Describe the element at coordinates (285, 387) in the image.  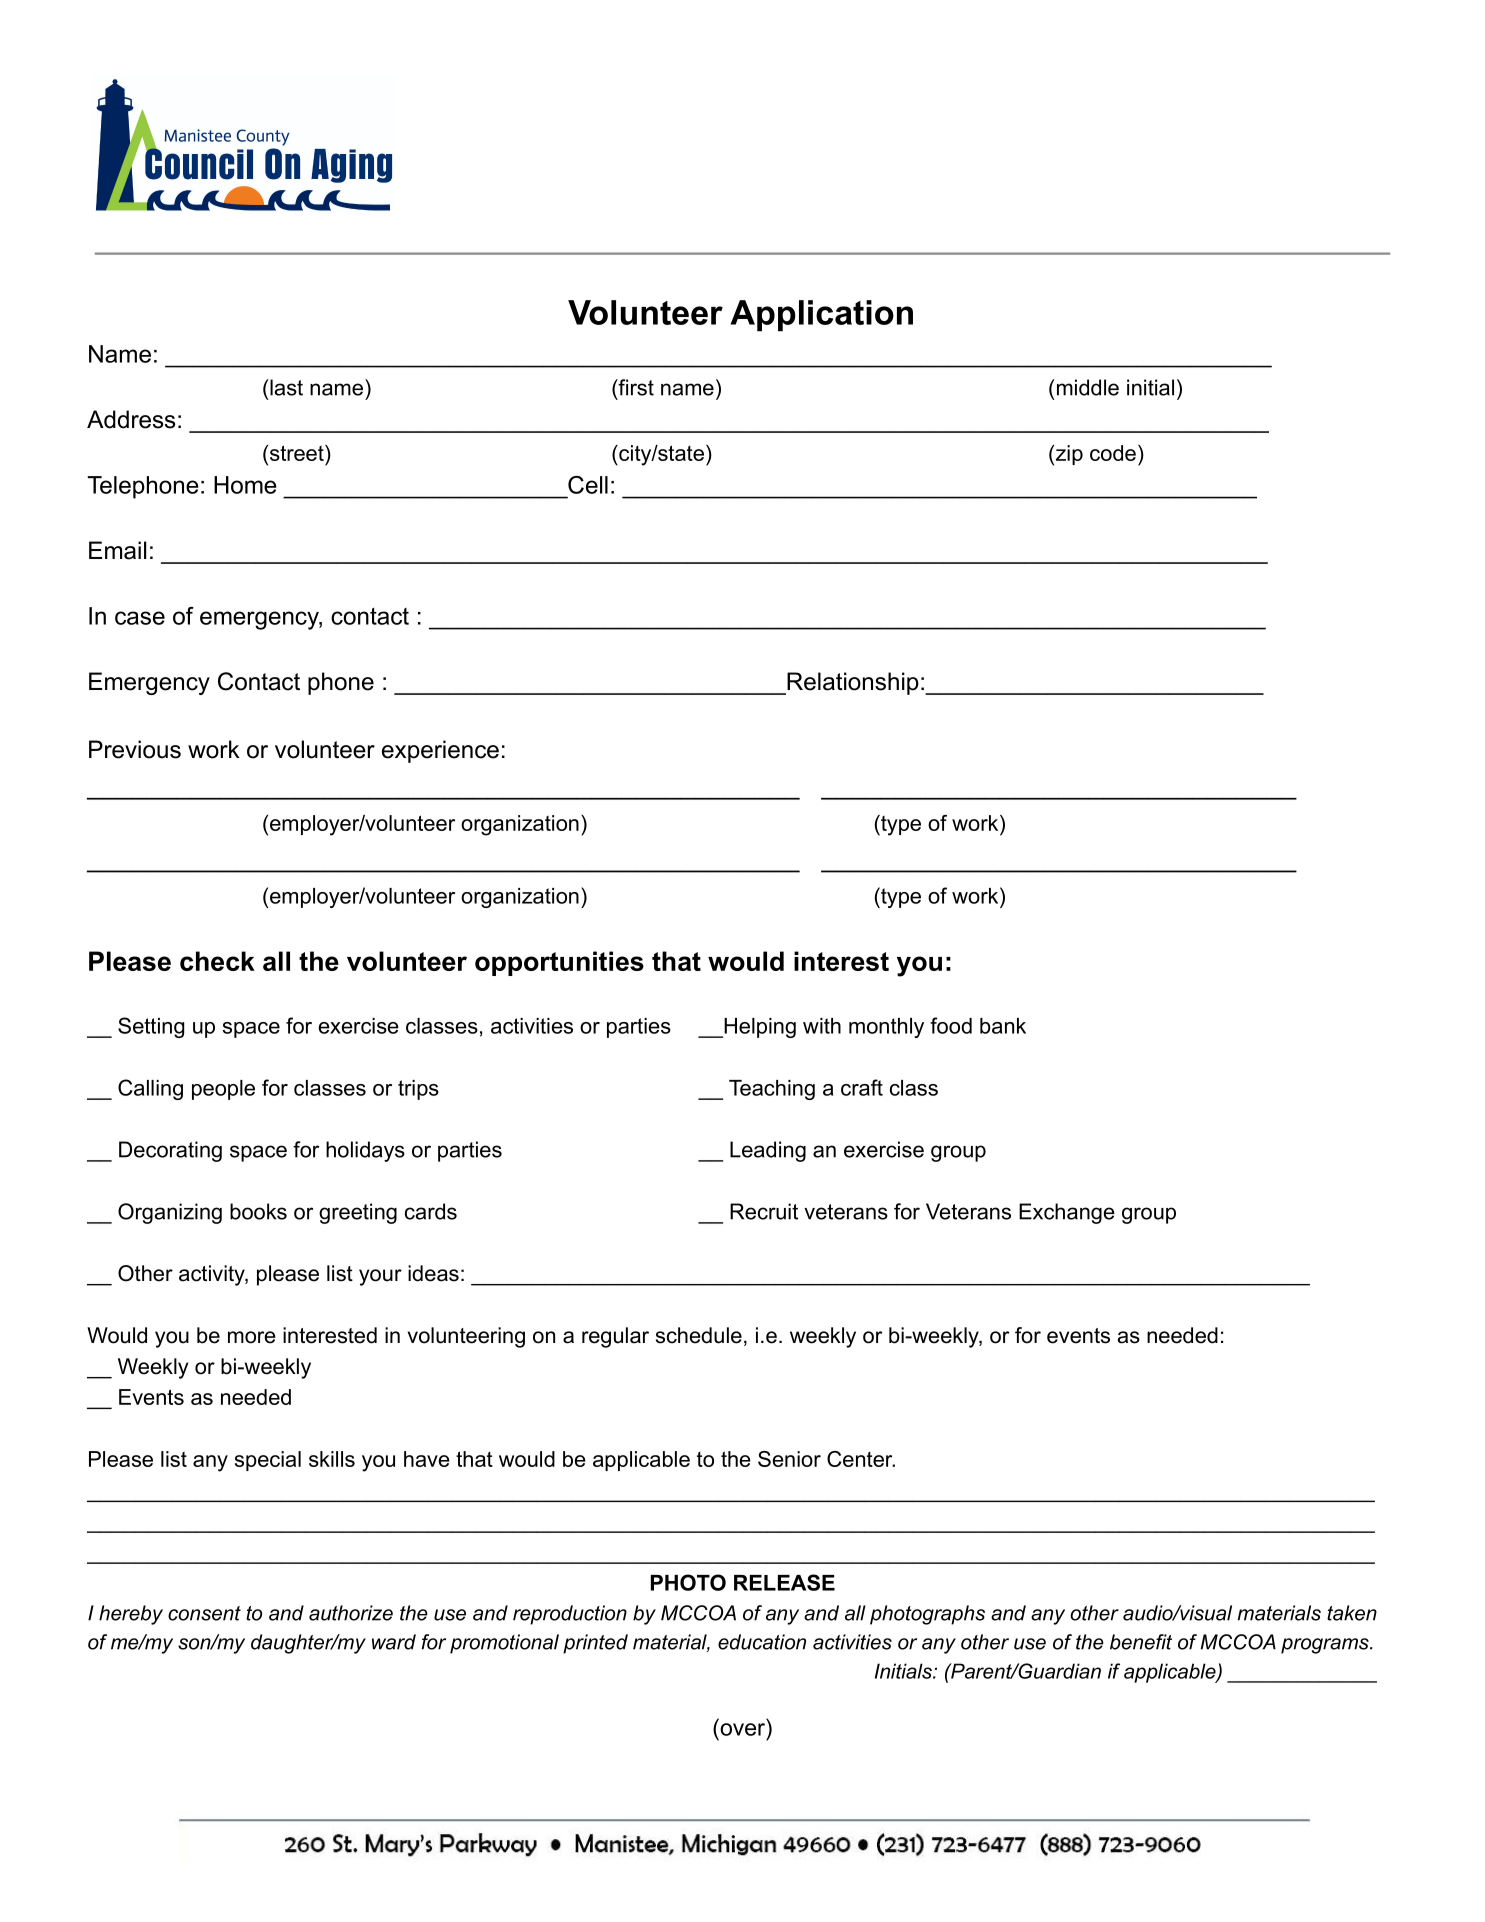
I see `last` at that location.
